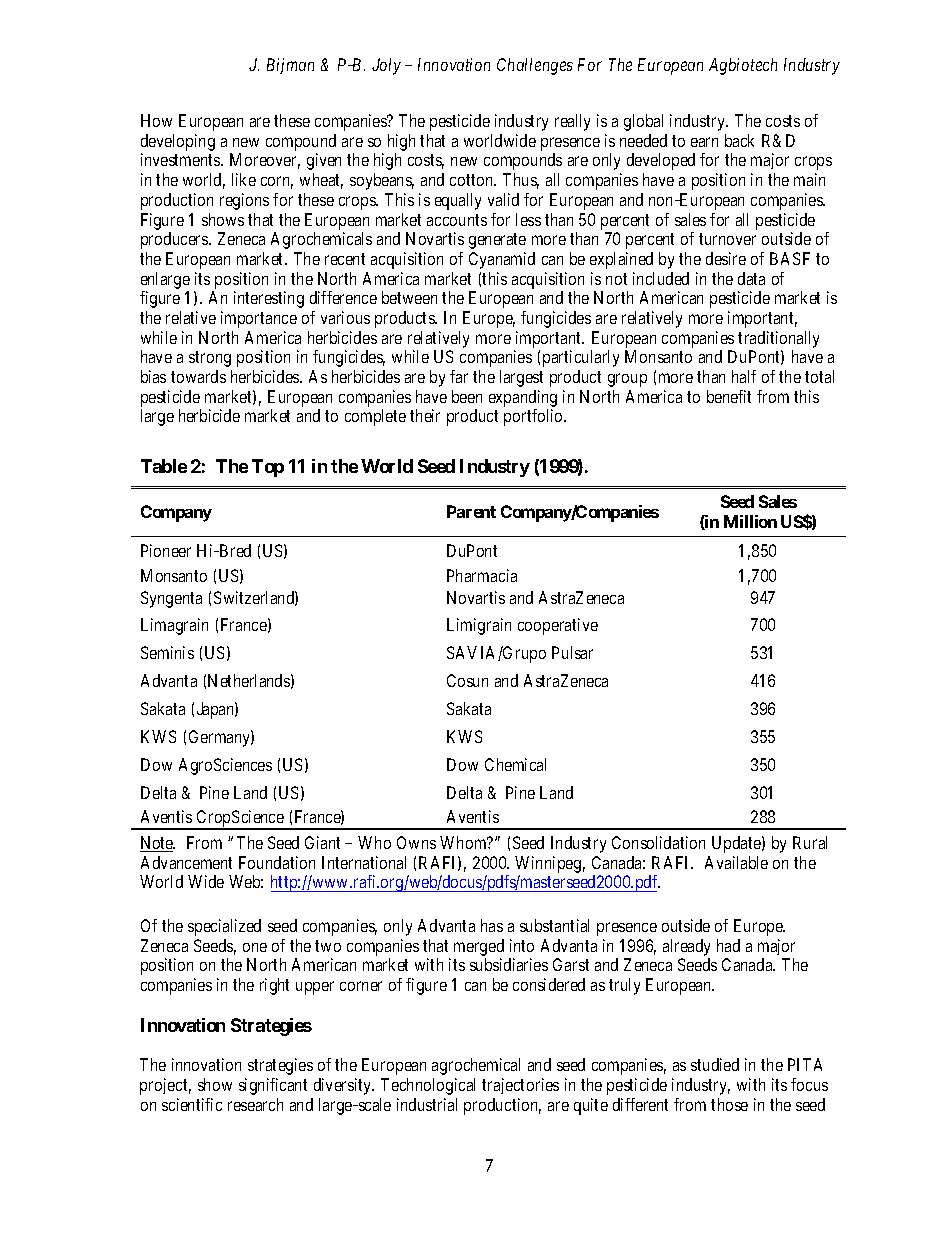 Image resolution: width=952 pixels, height=1233 pixels. What do you see at coordinates (558, 626) in the page?
I see `cooperative` at bounding box center [558, 626].
